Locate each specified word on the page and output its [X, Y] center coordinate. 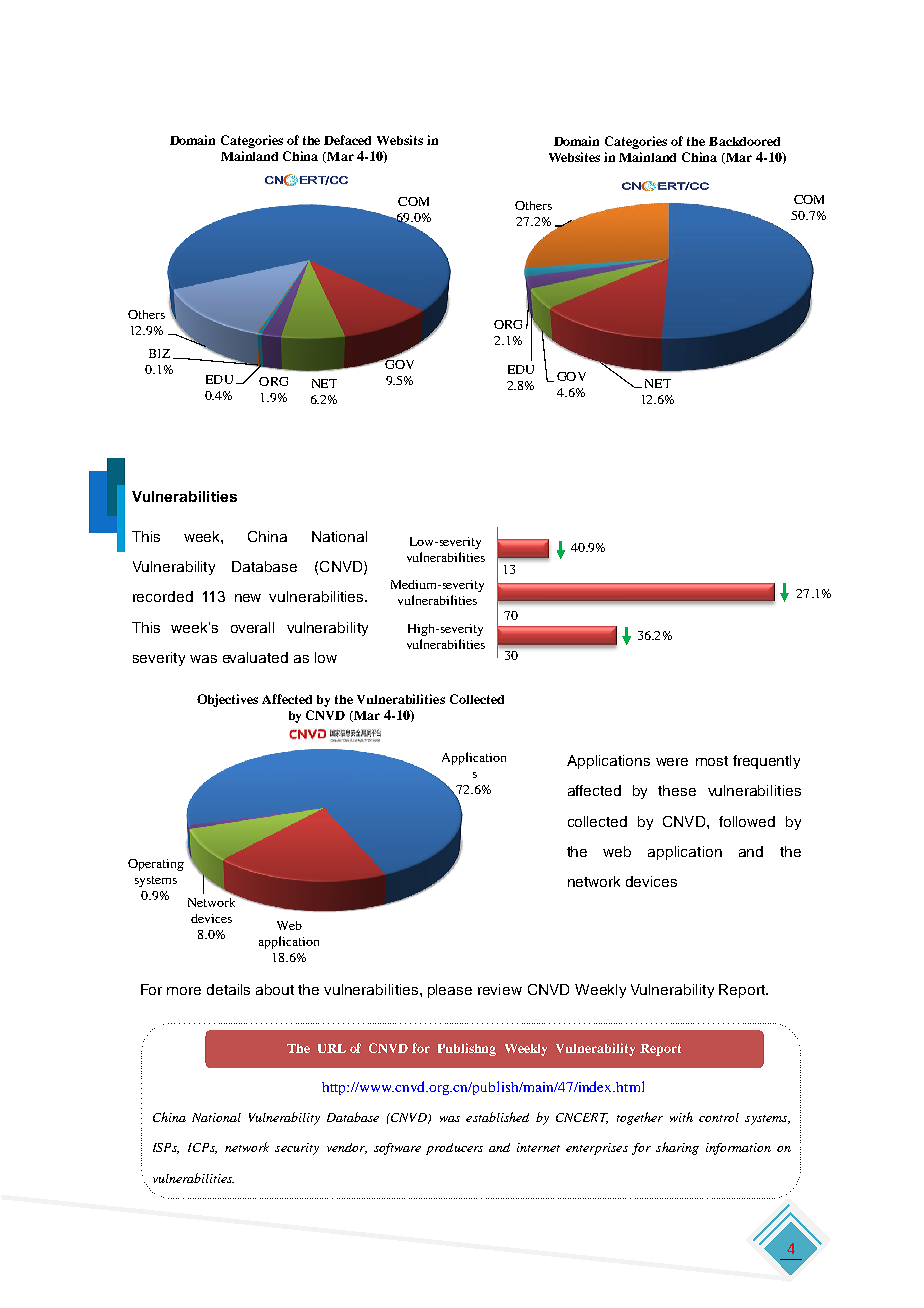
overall [252, 627]
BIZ [159, 353]
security [297, 1149]
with [681, 1117]
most [712, 761]
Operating [156, 865]
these [677, 790]
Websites [574, 157]
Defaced [347, 140]
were [672, 762]
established [497, 1117]
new [248, 598]
